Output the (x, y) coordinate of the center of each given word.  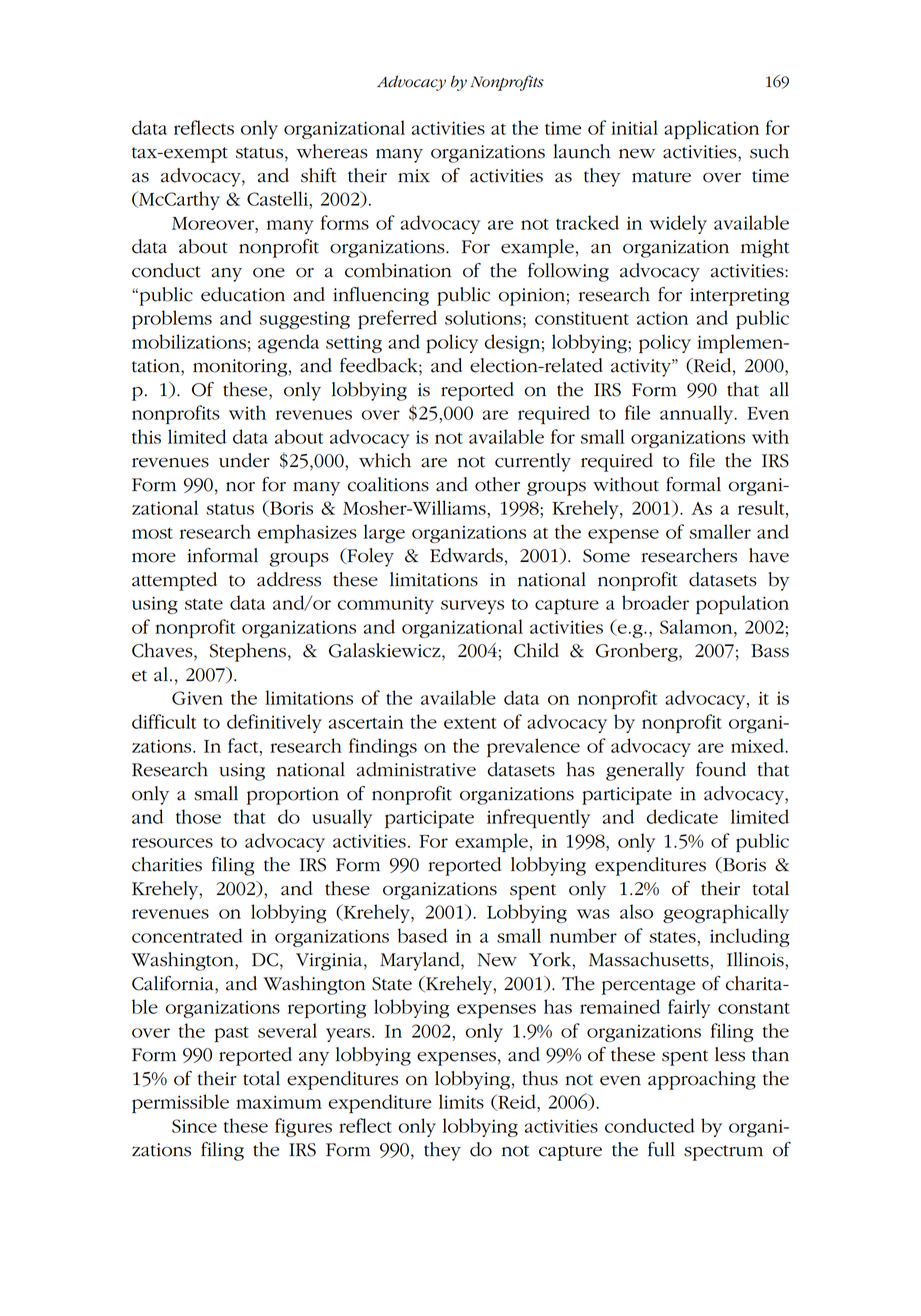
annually (698, 414)
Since (194, 1126)
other (497, 484)
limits (461, 1101)
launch (581, 151)
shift (318, 175)
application (711, 129)
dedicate (682, 816)
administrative (416, 769)
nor (240, 487)
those (198, 816)
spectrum (723, 1153)
